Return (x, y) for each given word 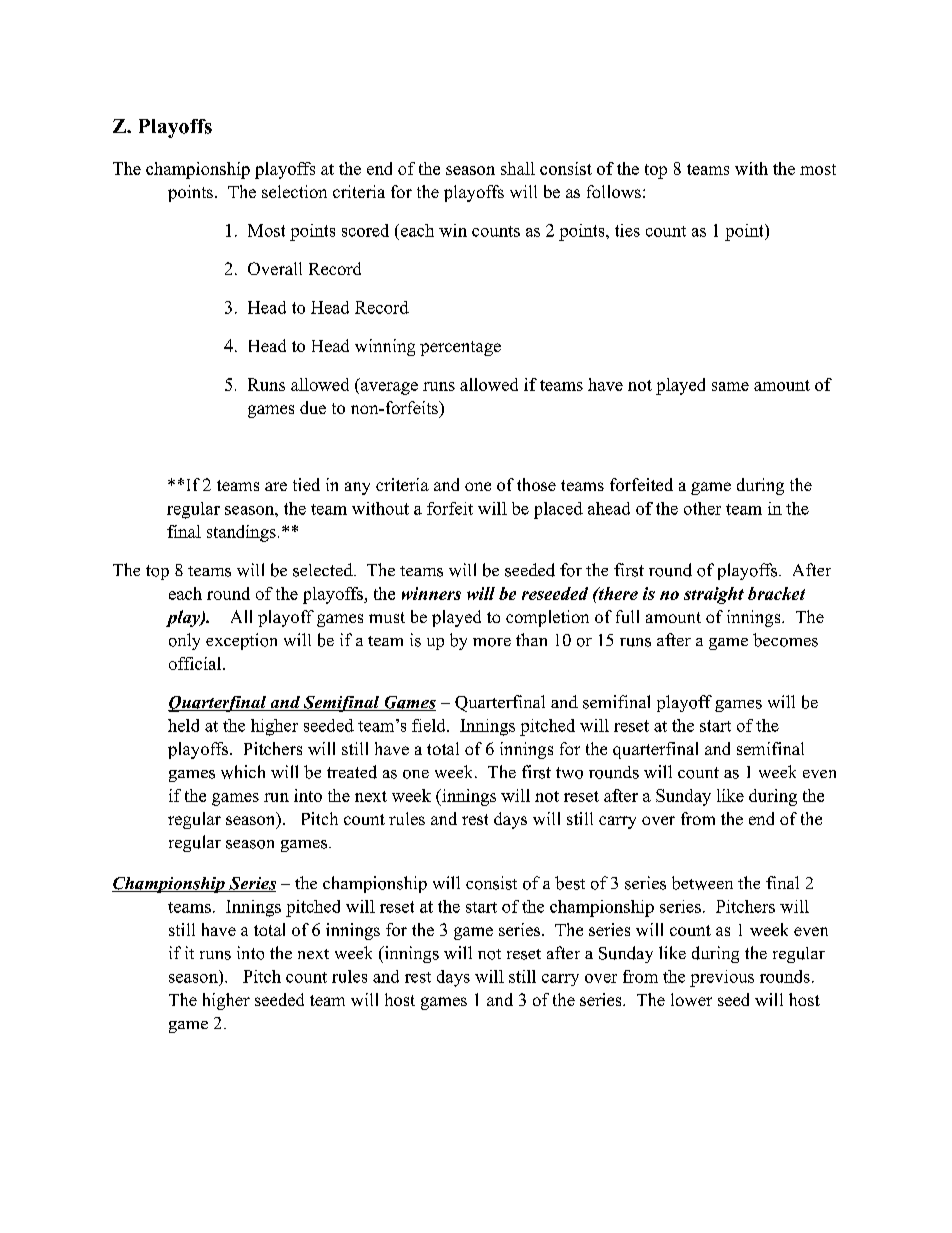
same (730, 386)
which (243, 772)
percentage (460, 348)
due (313, 407)
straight (714, 595)
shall (518, 168)
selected (324, 570)
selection (294, 191)
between (702, 883)
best (570, 883)
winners (431, 593)
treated (352, 772)
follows (614, 191)
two (569, 773)
